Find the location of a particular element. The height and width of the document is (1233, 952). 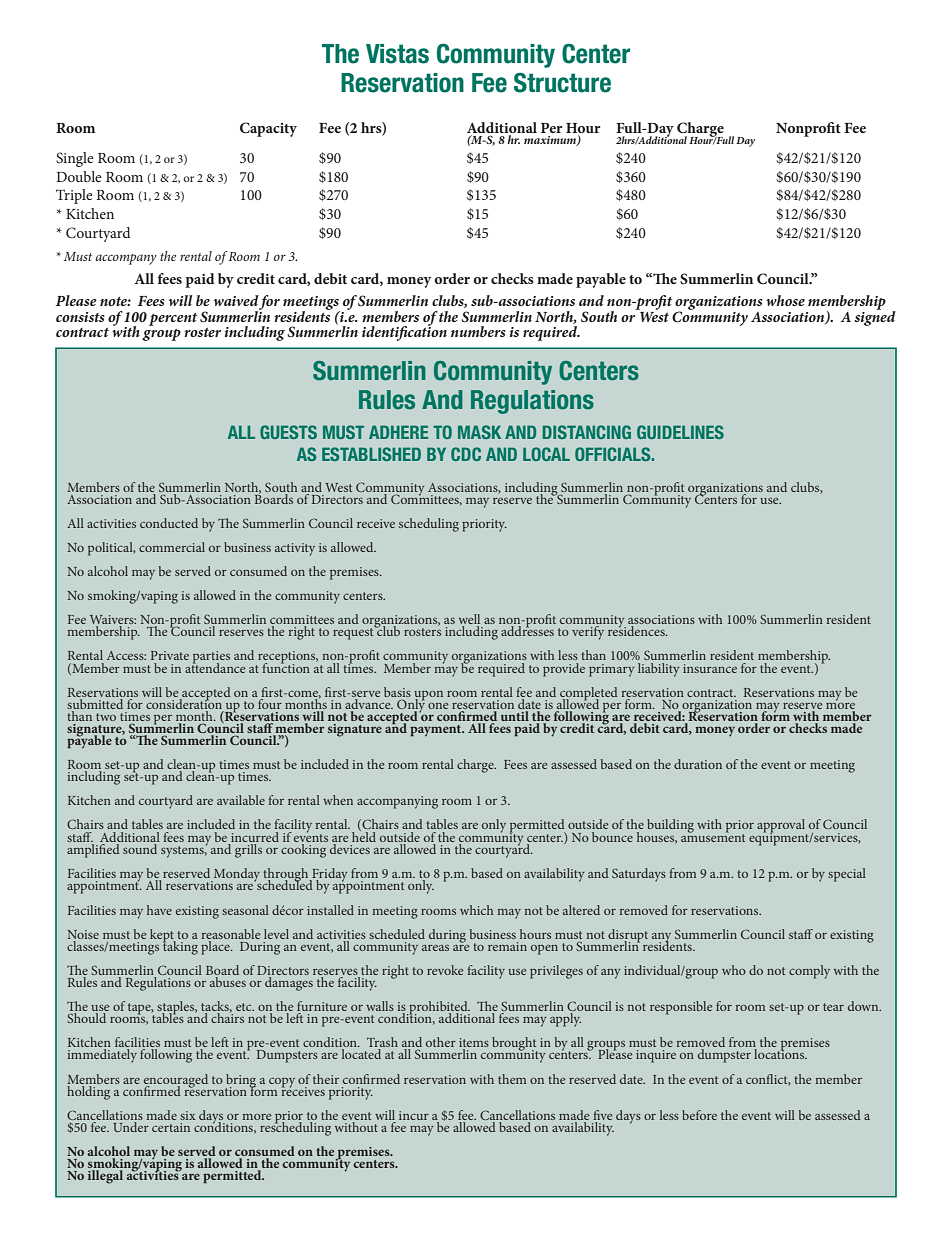

whose is located at coordinates (785, 300).
